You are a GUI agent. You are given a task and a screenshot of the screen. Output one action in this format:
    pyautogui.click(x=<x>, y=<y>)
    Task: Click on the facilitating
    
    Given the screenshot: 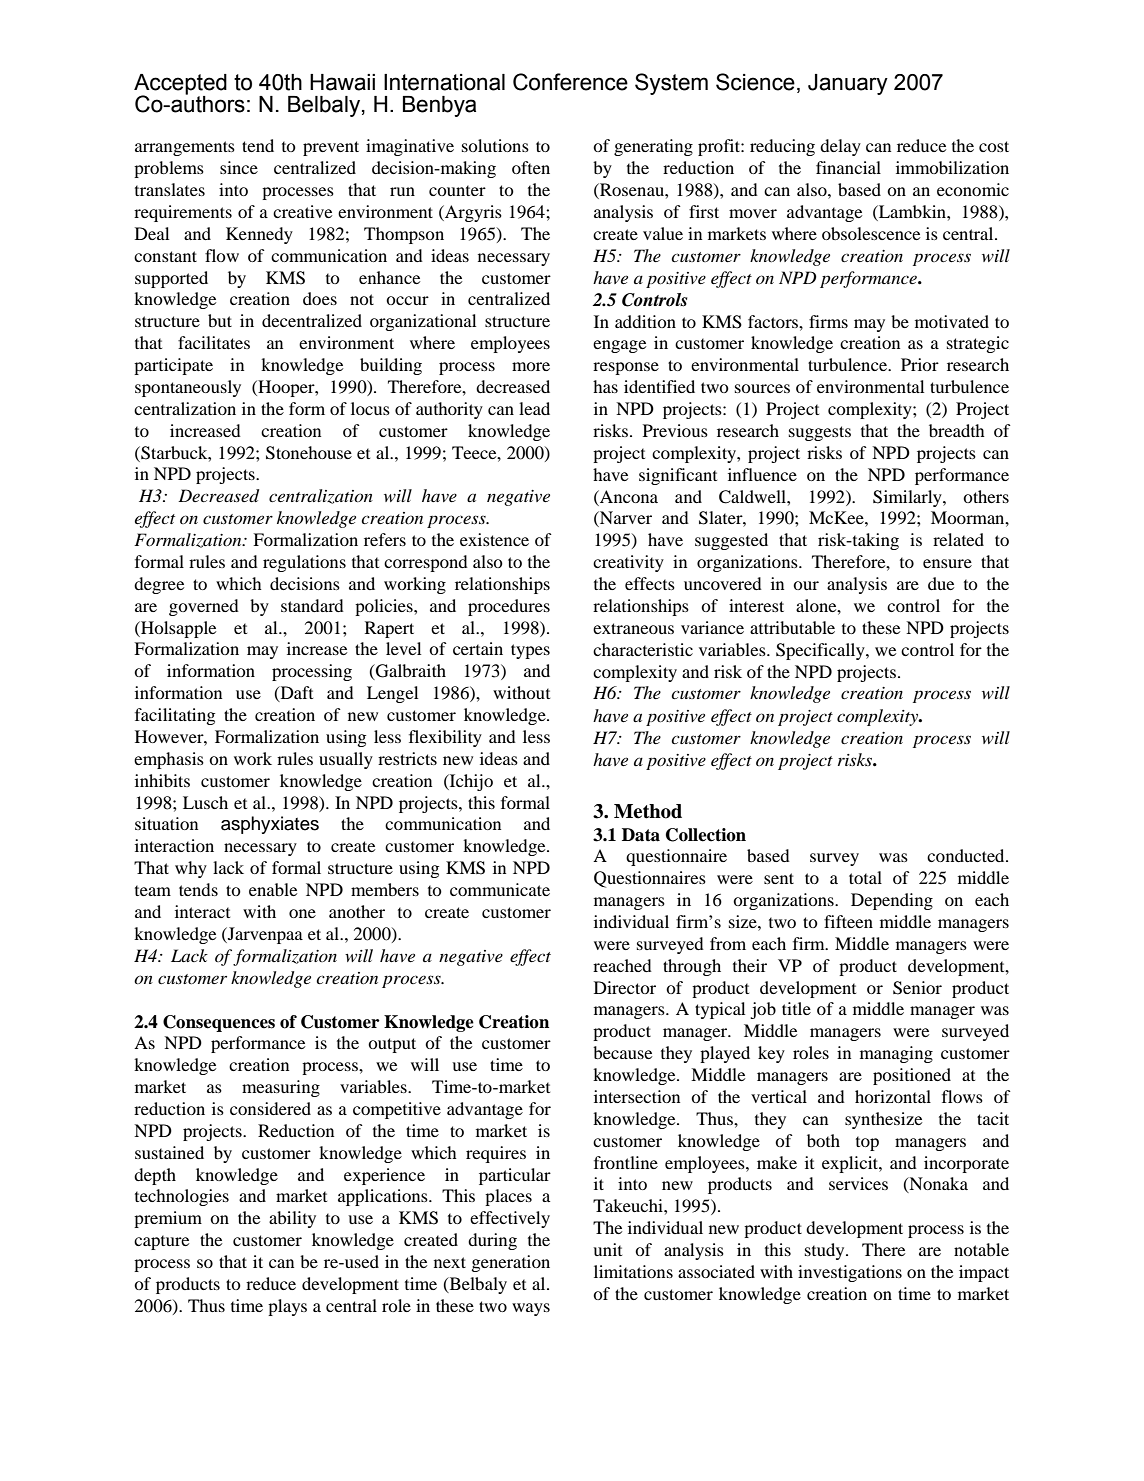 What is the action you would take?
    pyautogui.click(x=175, y=716)
